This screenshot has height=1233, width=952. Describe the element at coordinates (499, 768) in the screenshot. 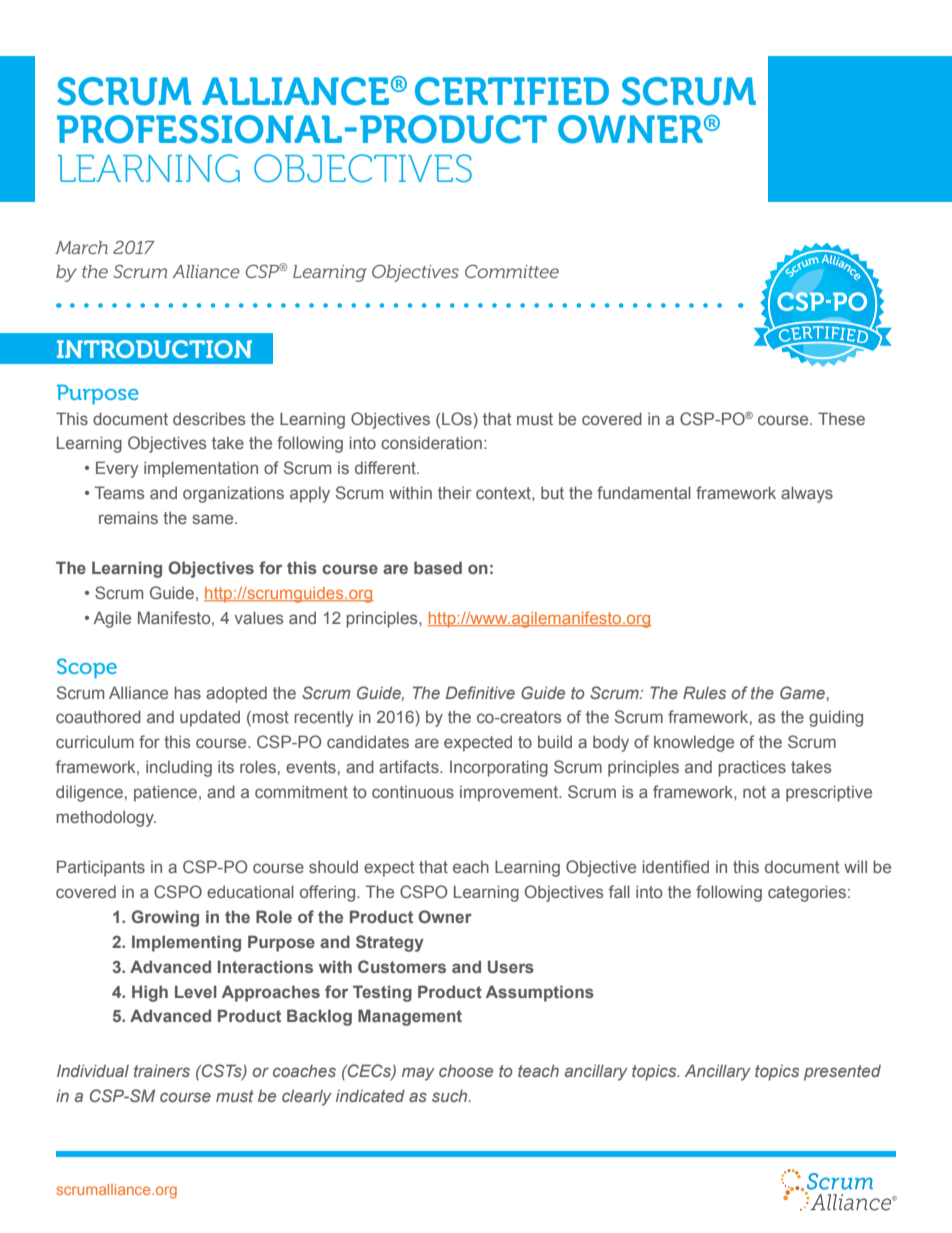

I see `Incorporating` at that location.
